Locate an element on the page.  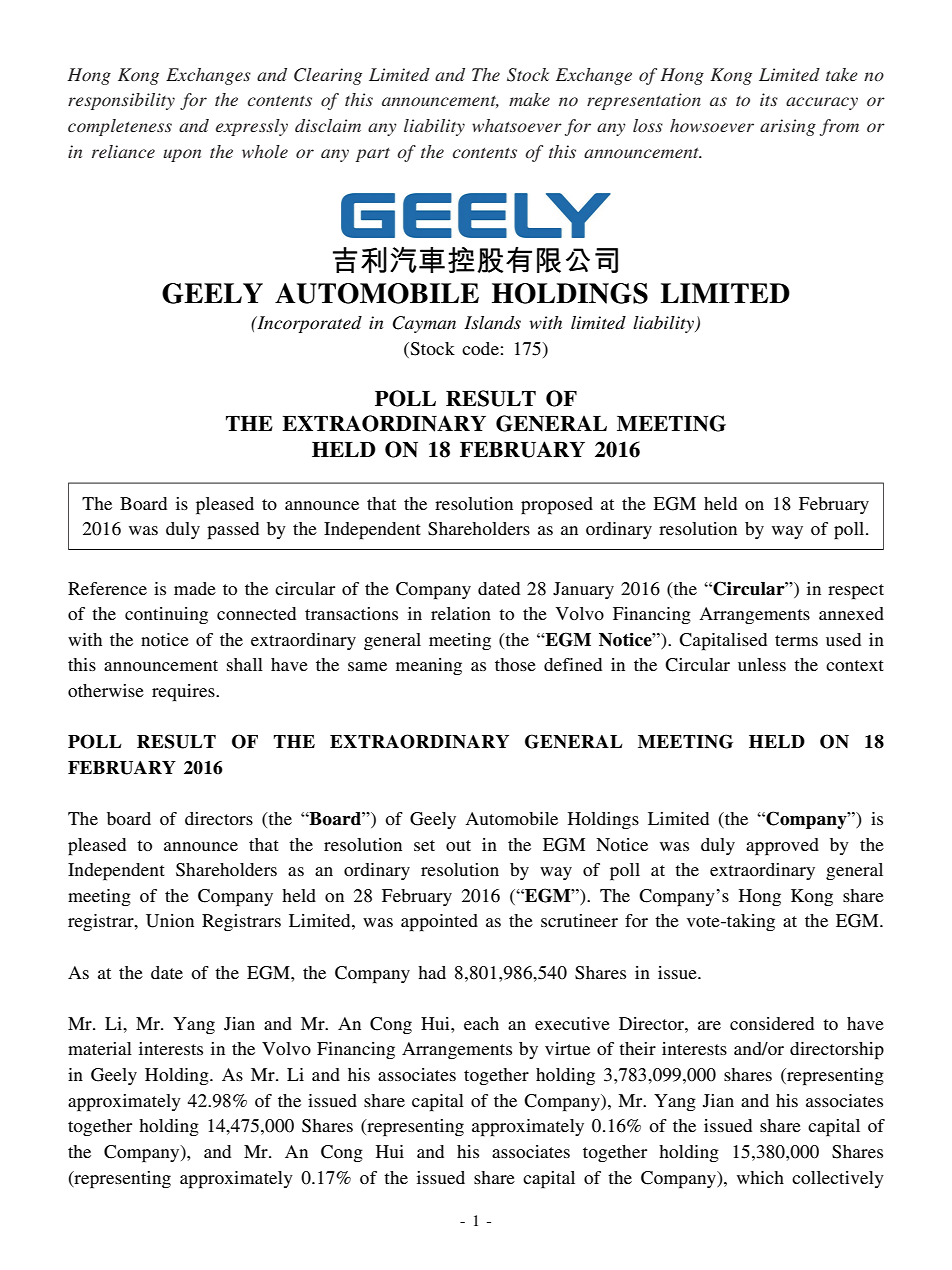
relation is located at coordinates (461, 613).
